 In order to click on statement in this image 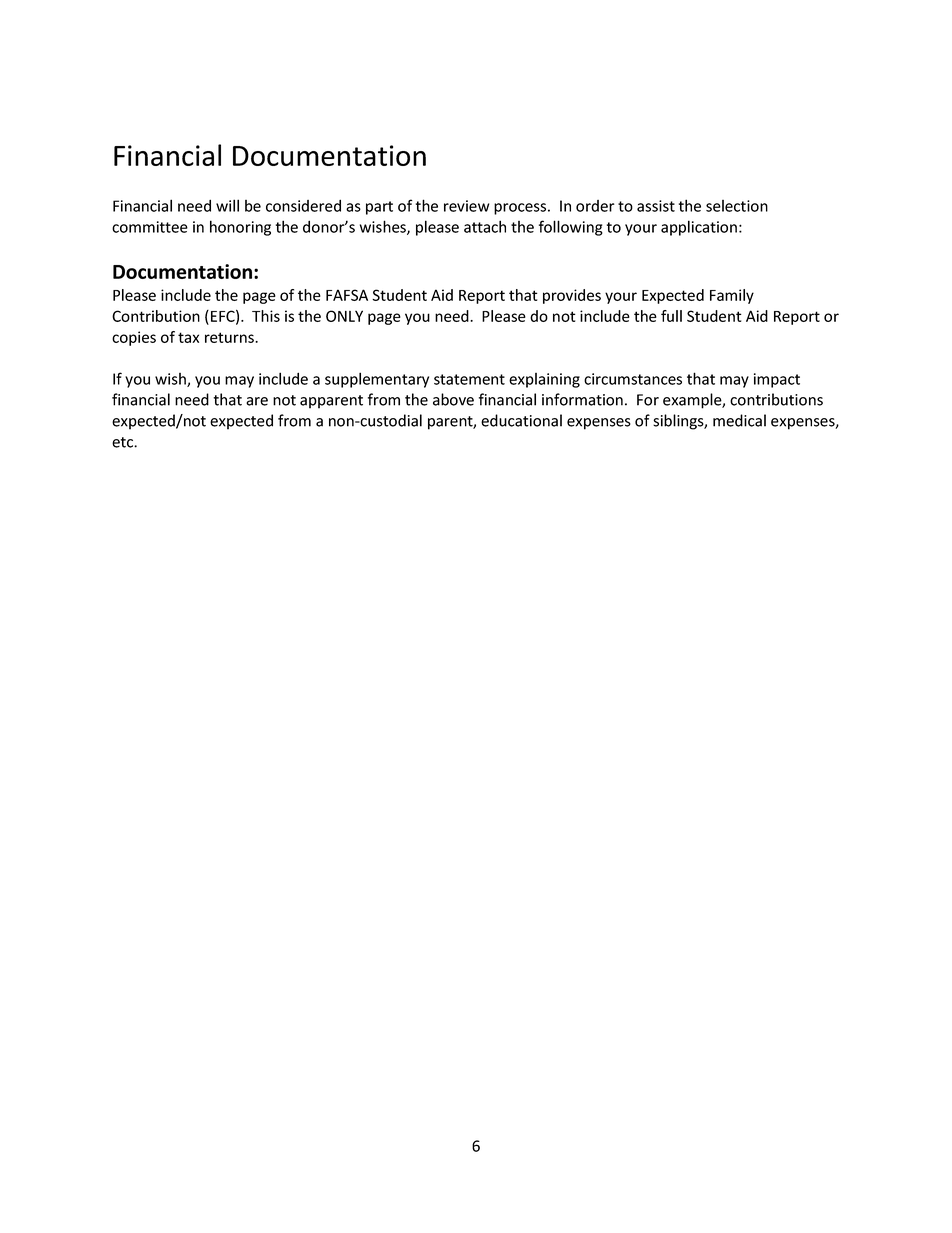, I will do `click(469, 379)`.
